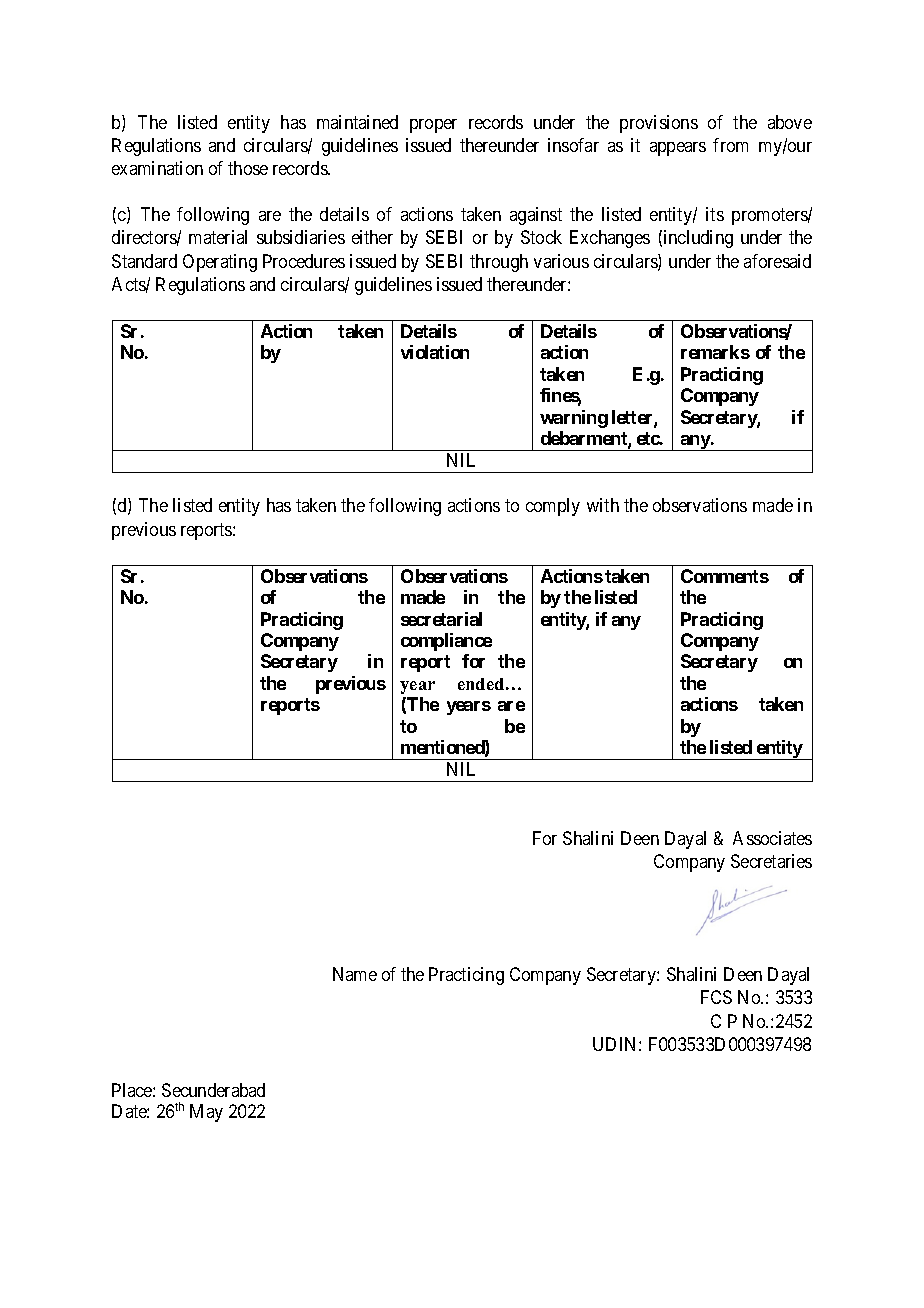 This screenshot has height=1308, width=924. What do you see at coordinates (730, 145) in the screenshot?
I see `from` at bounding box center [730, 145].
